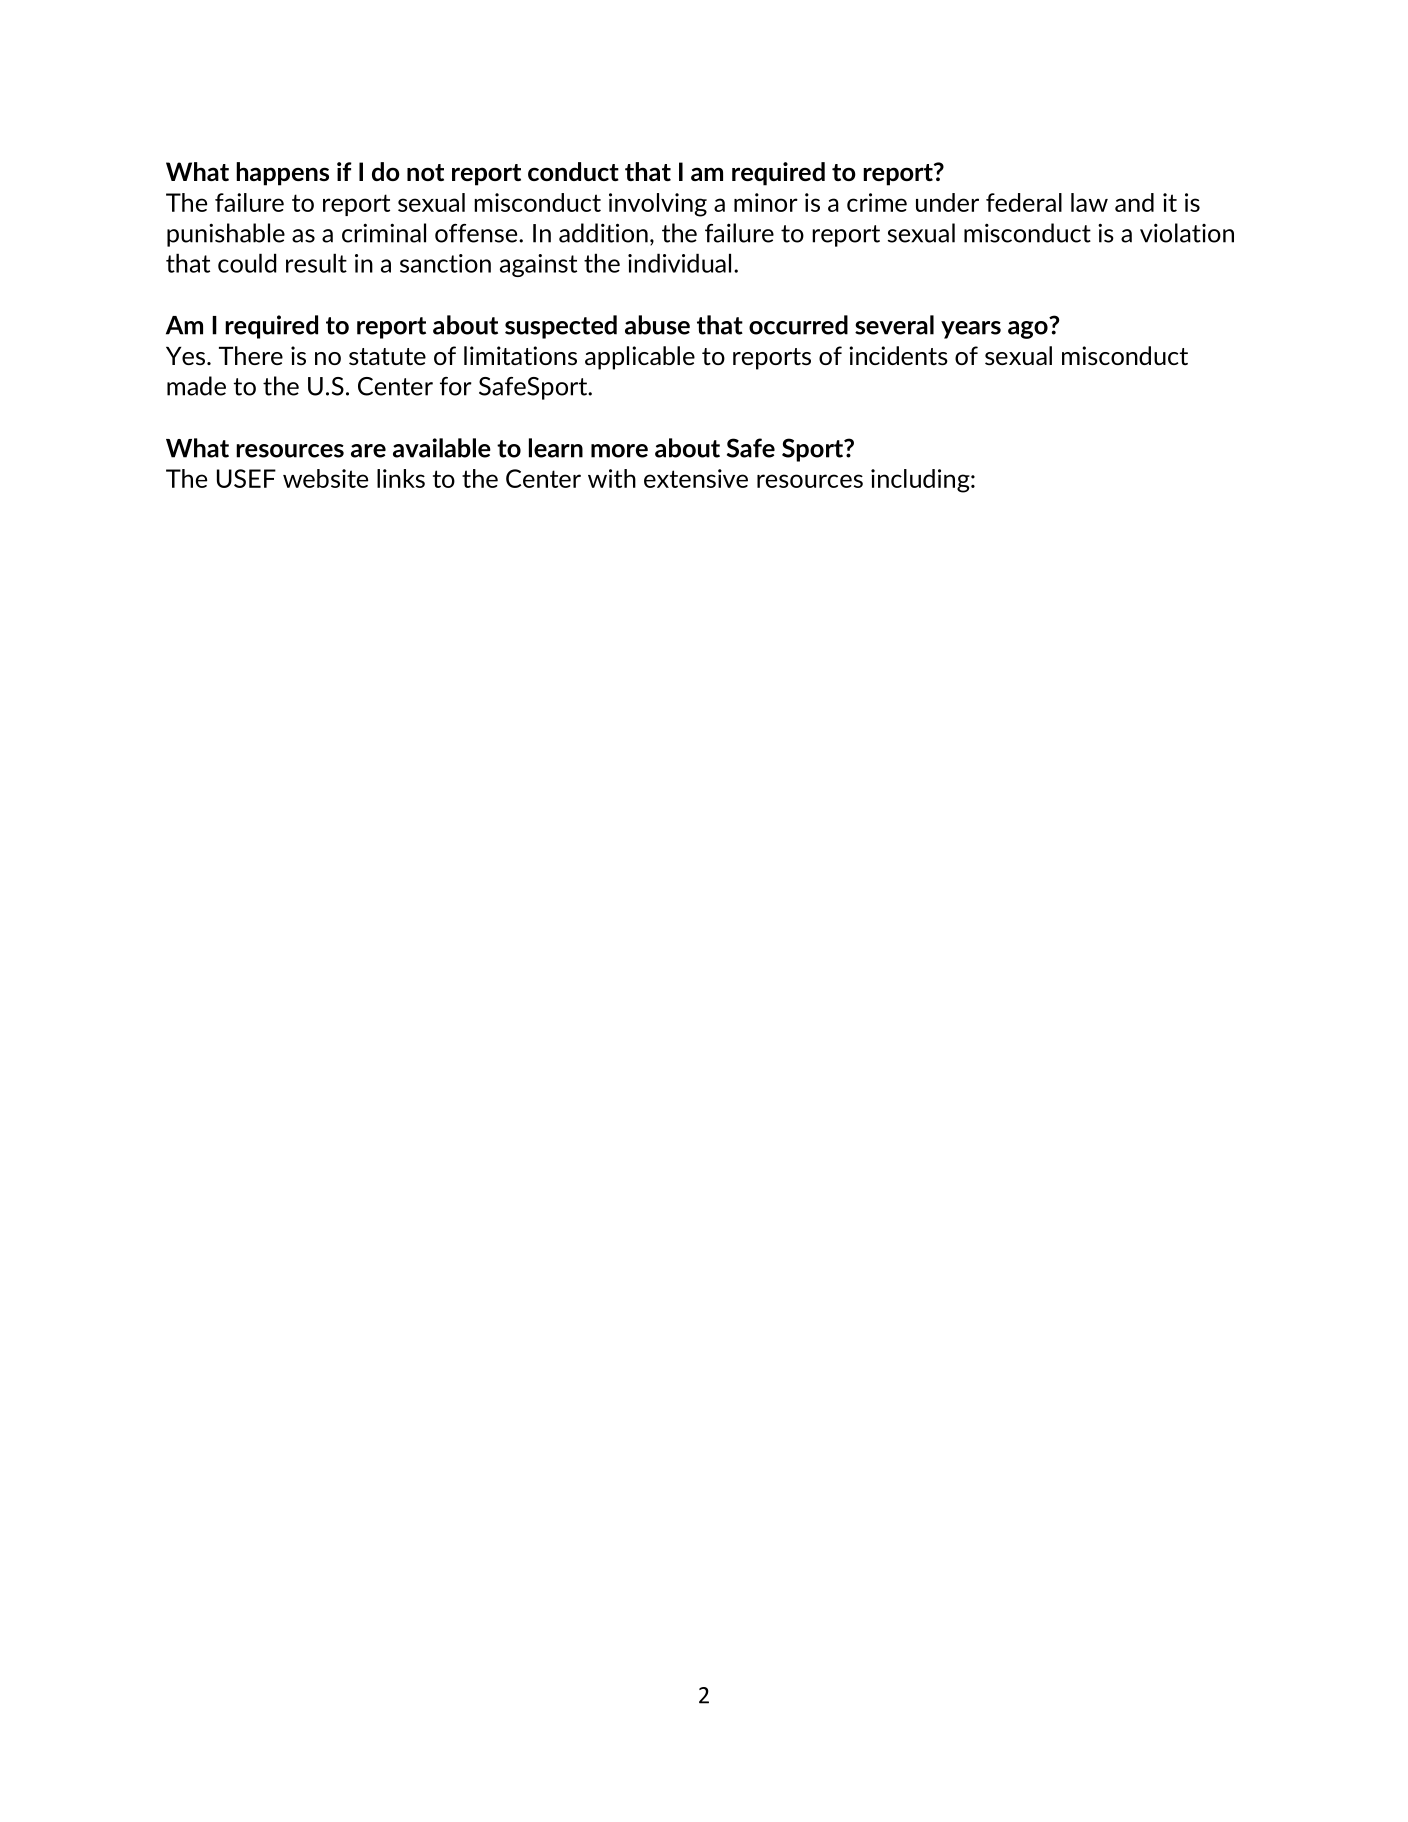  I want to click on incidents, so click(898, 355).
